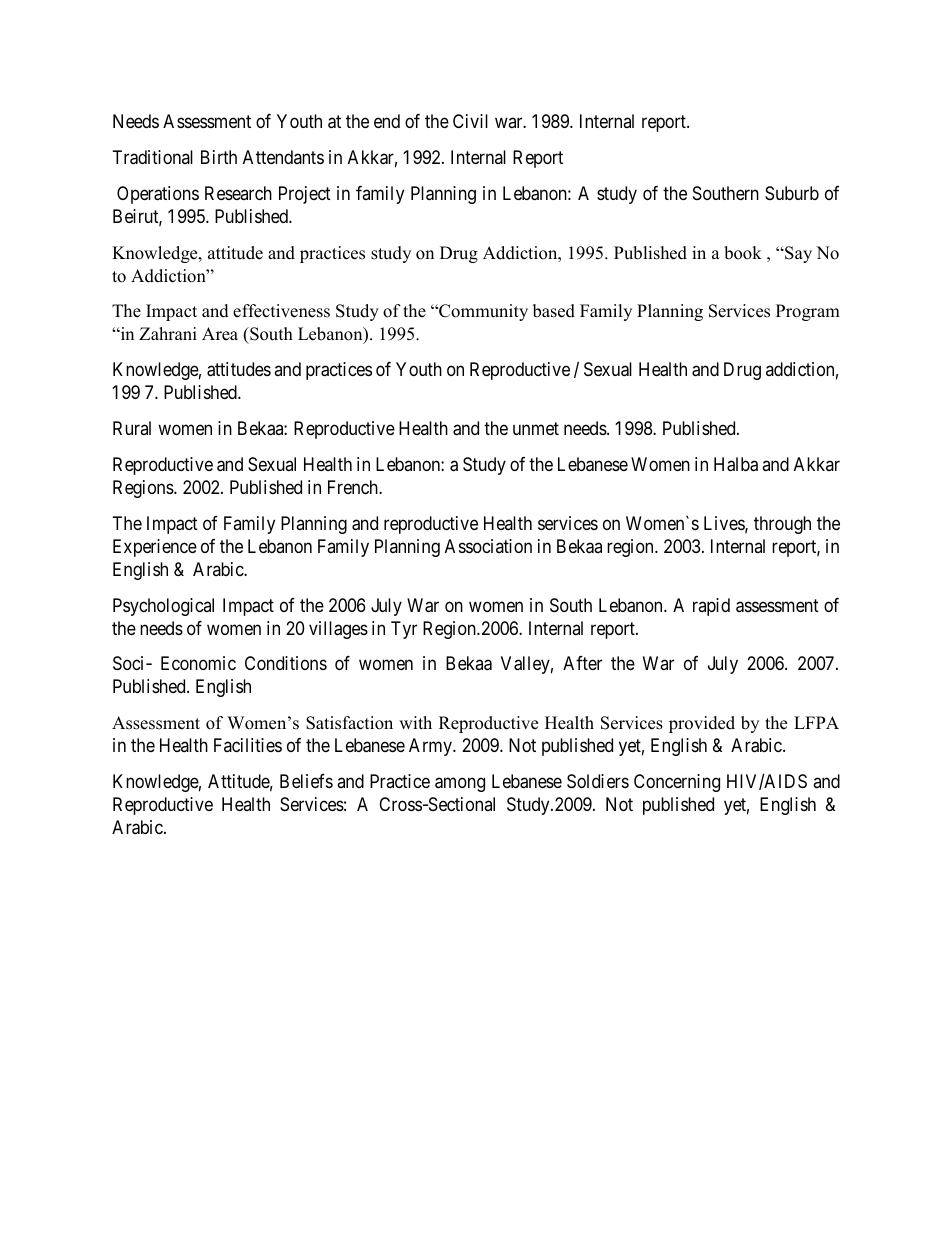  What do you see at coordinates (248, 745) in the image?
I see `Facilities` at bounding box center [248, 745].
